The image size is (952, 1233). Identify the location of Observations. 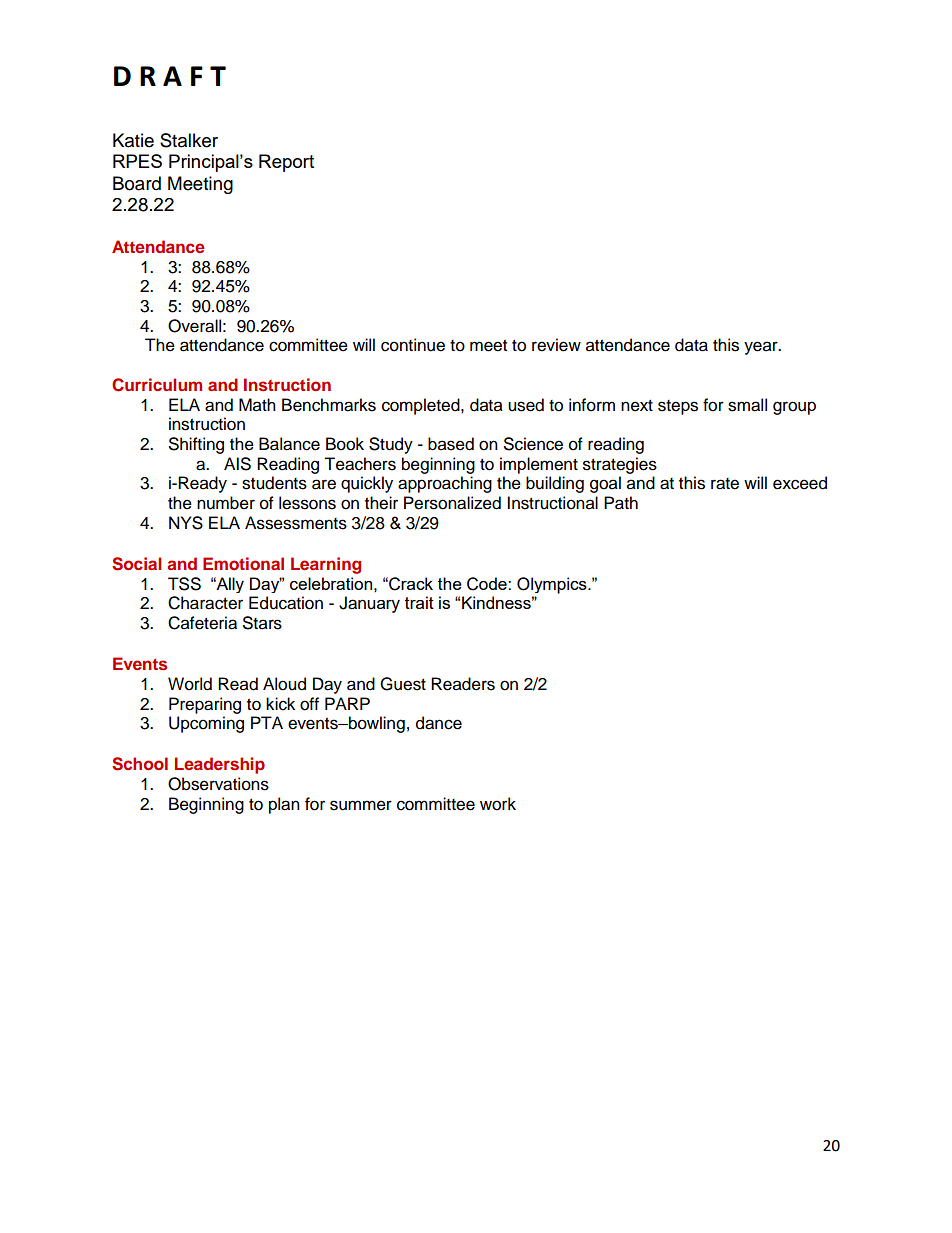
(218, 784).
